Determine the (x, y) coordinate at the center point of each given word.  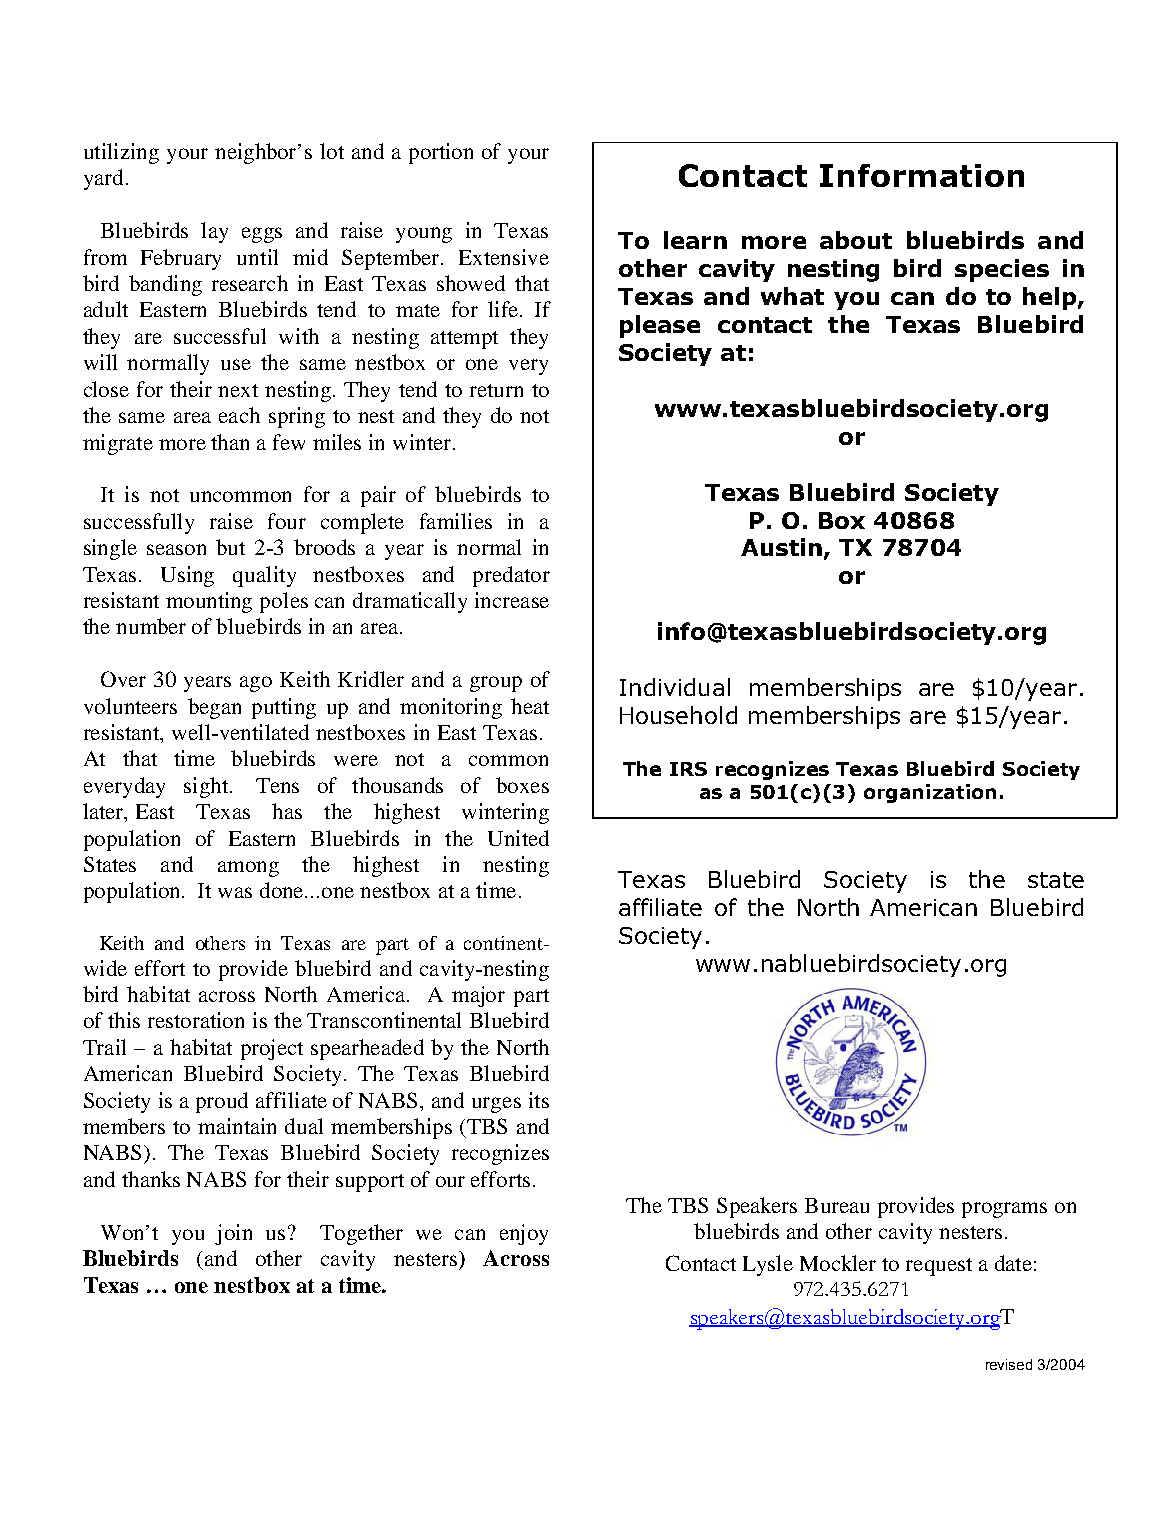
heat (530, 706)
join (233, 1234)
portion (441, 153)
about (856, 240)
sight (206, 787)
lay (214, 232)
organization (930, 793)
